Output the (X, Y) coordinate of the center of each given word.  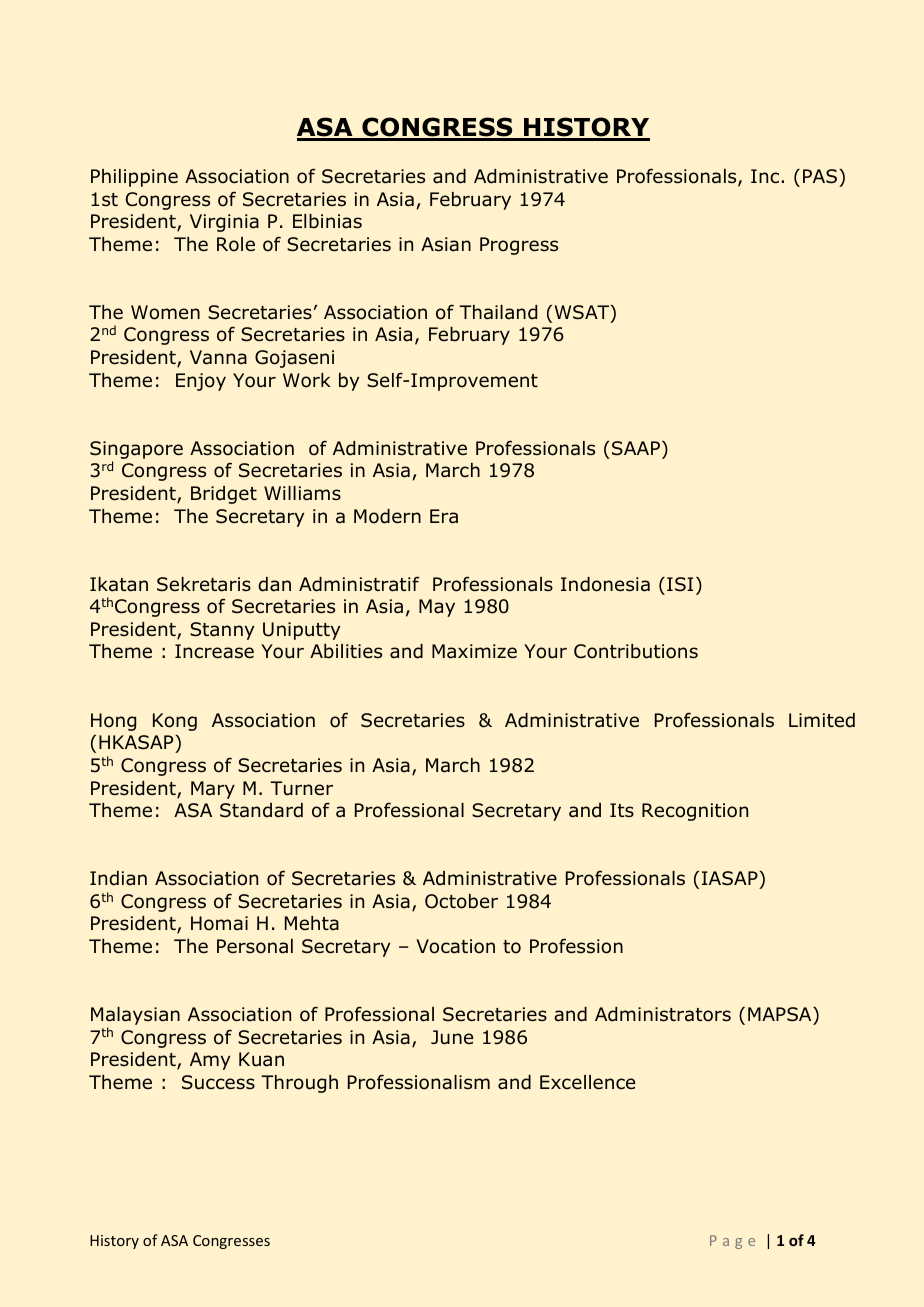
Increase (214, 651)
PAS (820, 176)
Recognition (695, 812)
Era (444, 516)
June (452, 1037)
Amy (210, 1061)
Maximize (474, 651)
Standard (261, 810)
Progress (519, 246)
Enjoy (201, 382)
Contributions (636, 651)
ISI (680, 584)
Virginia (224, 223)
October (461, 901)
